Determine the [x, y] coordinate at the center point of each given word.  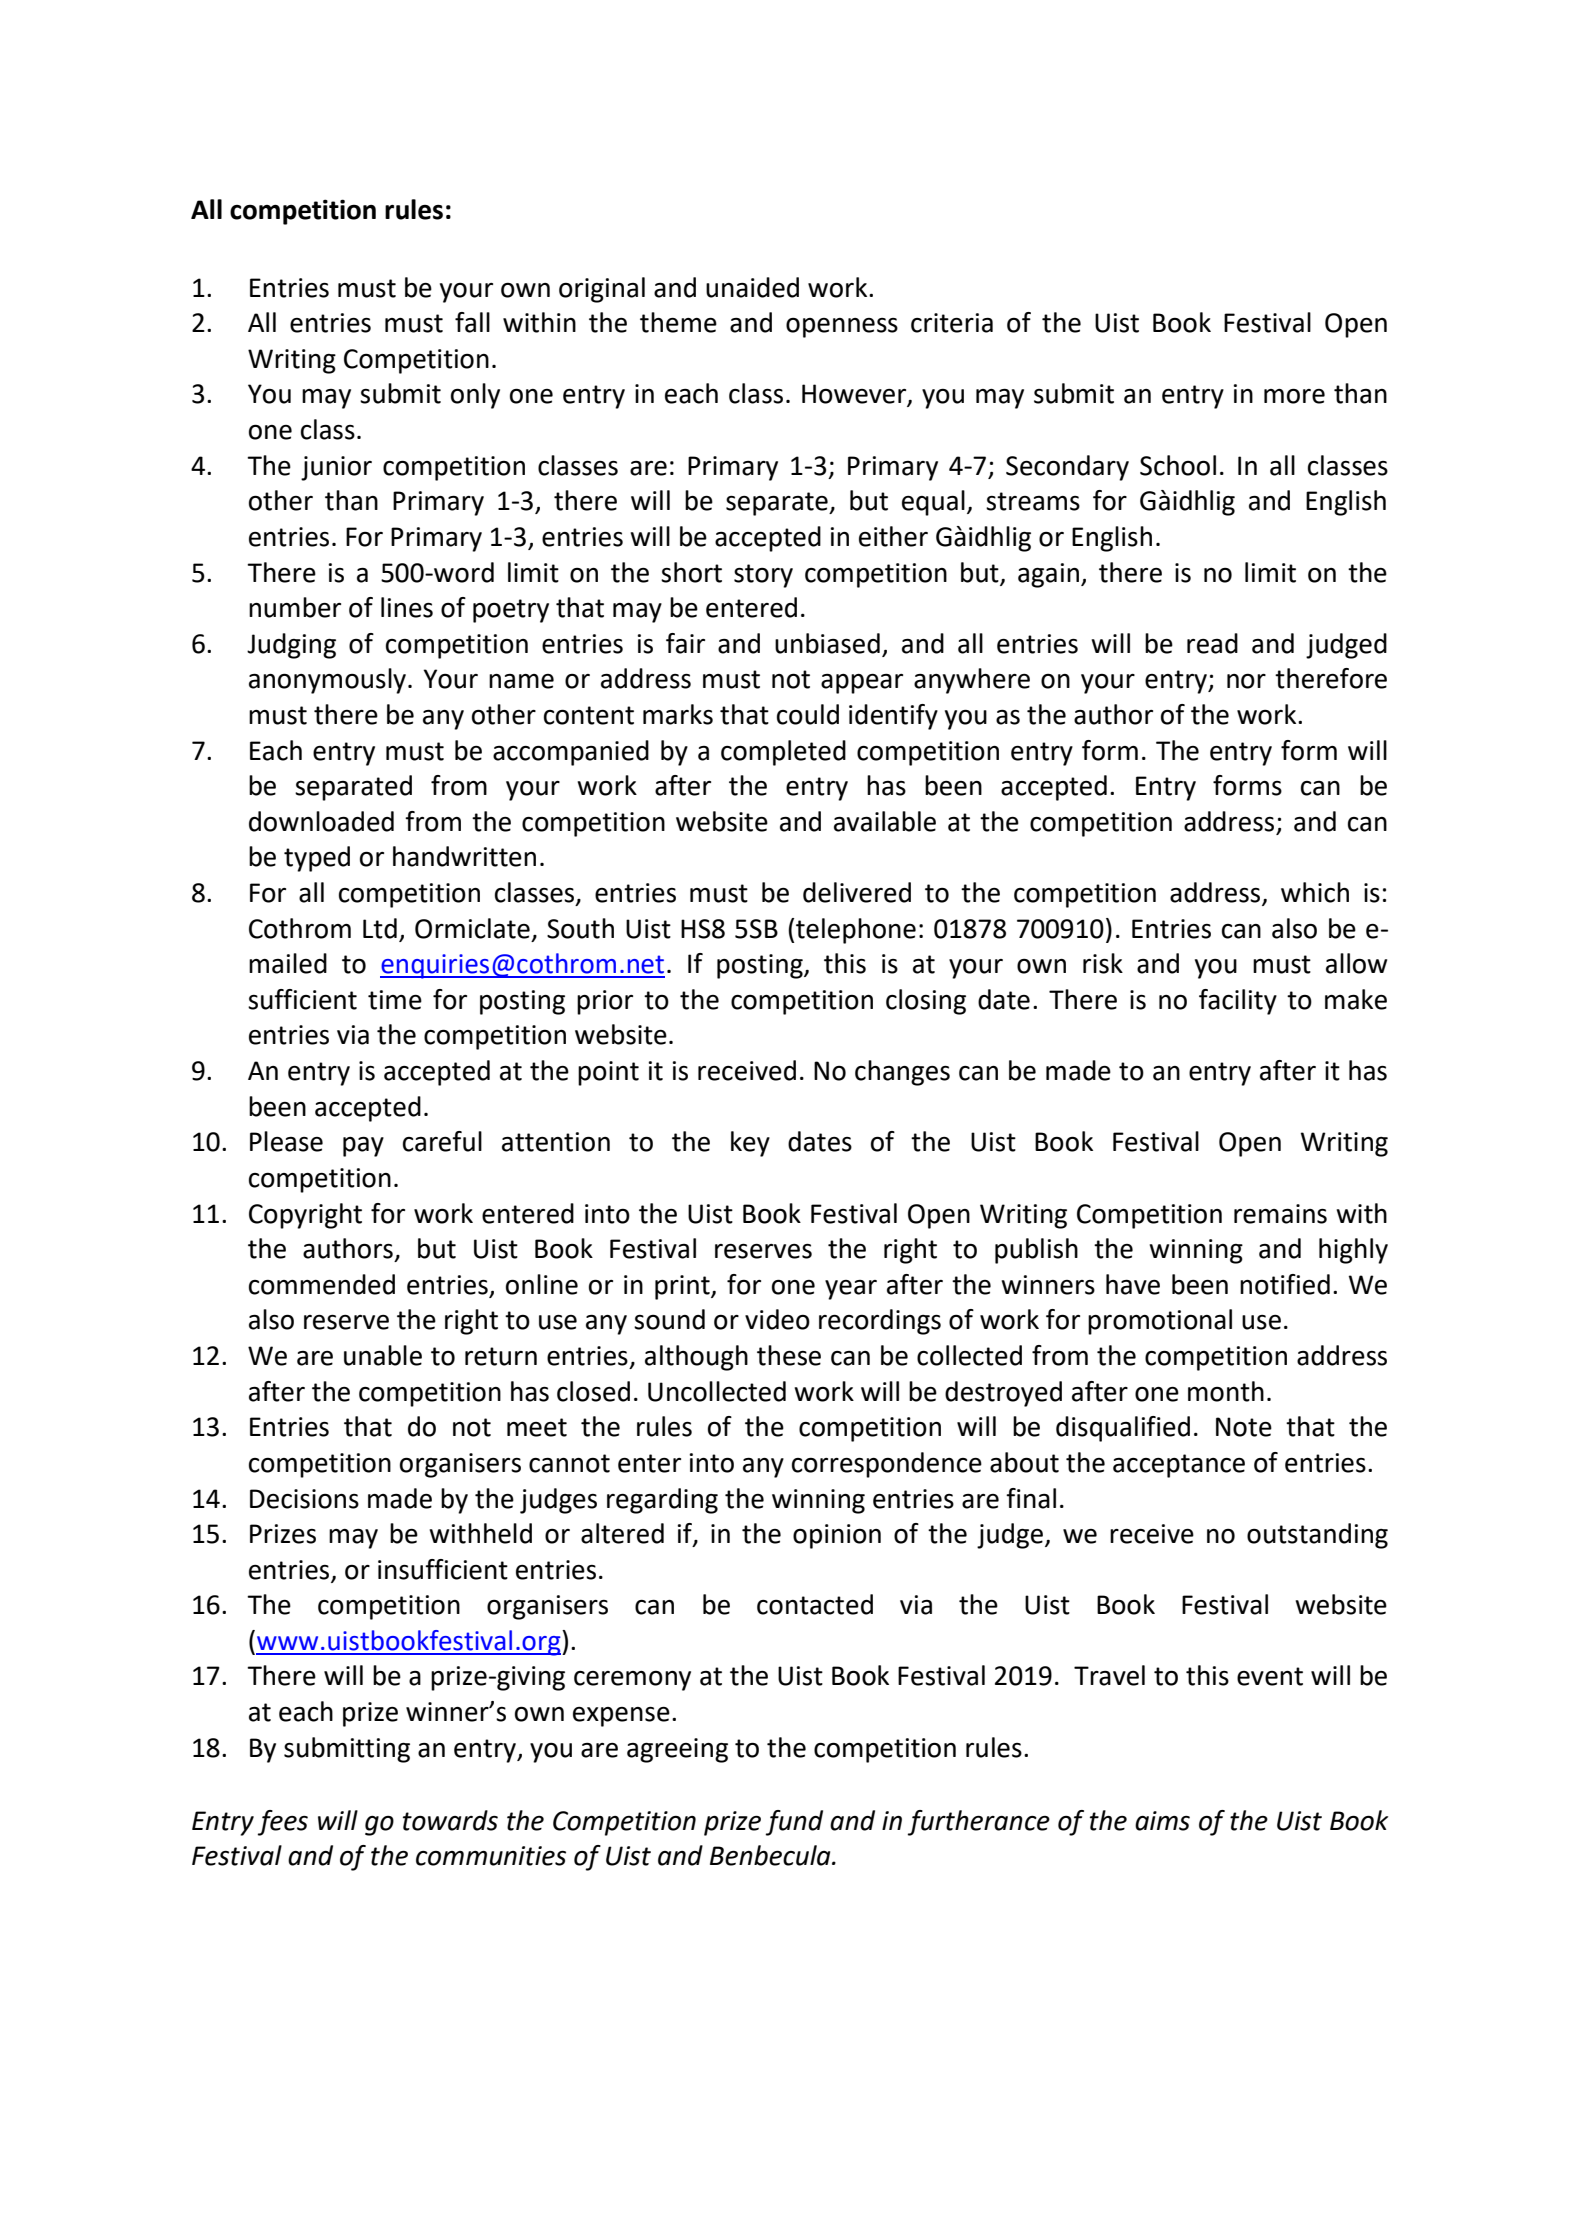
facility [1238, 1002]
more [1294, 396]
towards [450, 1820]
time [395, 1000]
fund [794, 1823]
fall [472, 322]
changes [902, 1073]
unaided [752, 287]
